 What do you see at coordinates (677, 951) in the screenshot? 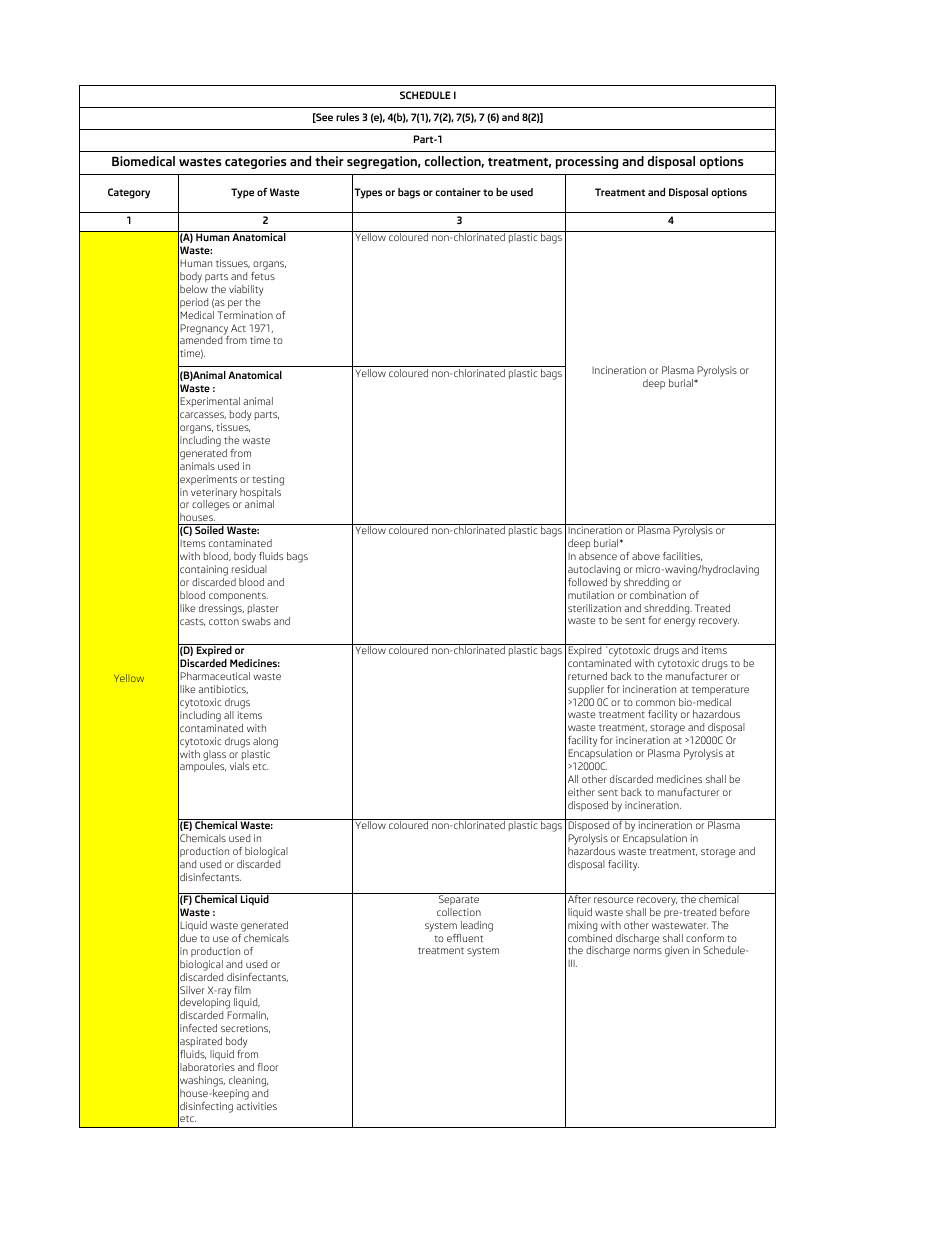
I see `given` at bounding box center [677, 951].
